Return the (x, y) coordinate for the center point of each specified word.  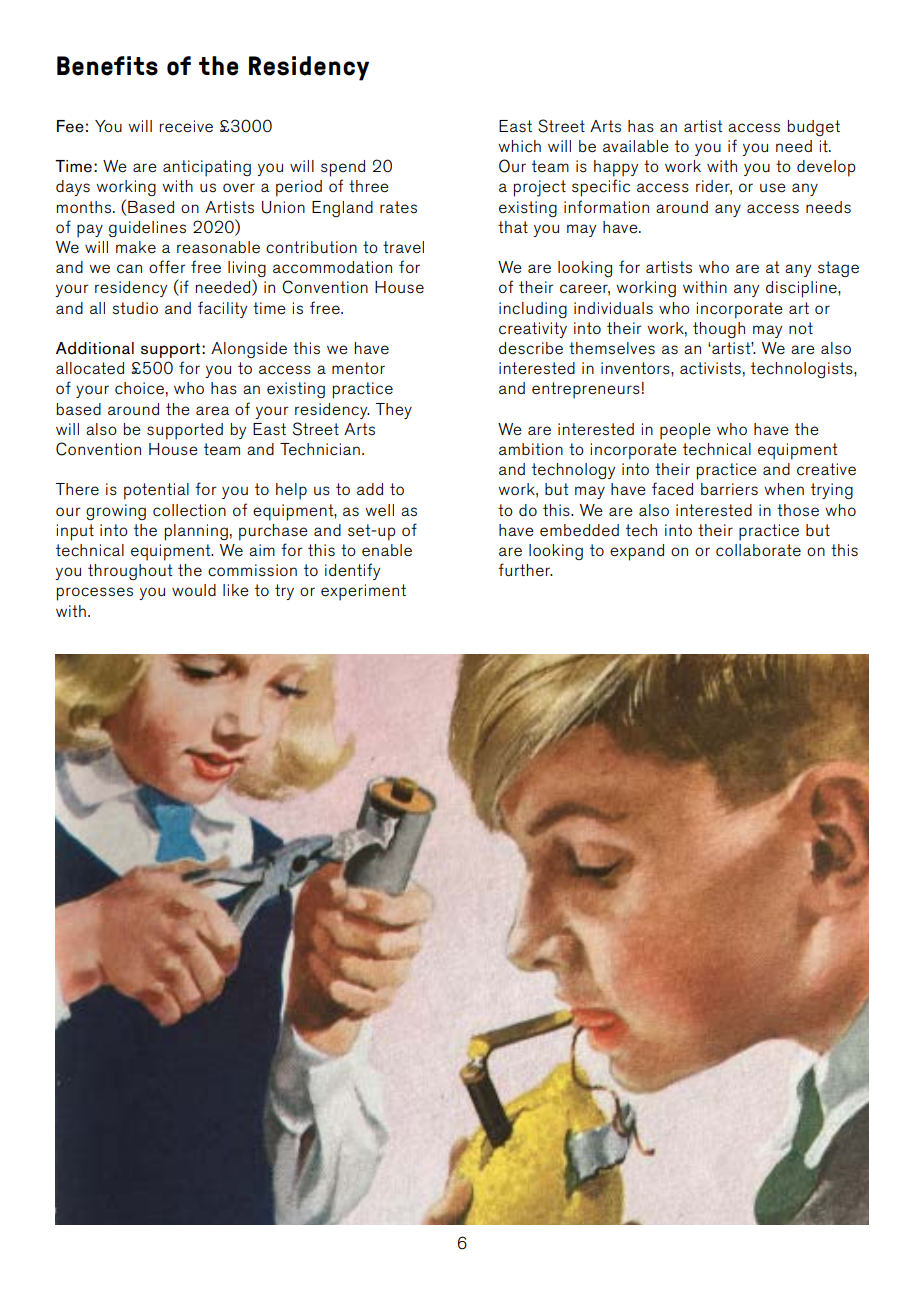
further (525, 569)
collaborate (758, 550)
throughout (130, 572)
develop (826, 168)
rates (398, 207)
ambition (531, 449)
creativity (533, 330)
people (685, 431)
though (719, 330)
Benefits (107, 66)
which (519, 146)
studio (135, 308)
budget (814, 128)
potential (156, 491)
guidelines (147, 229)
